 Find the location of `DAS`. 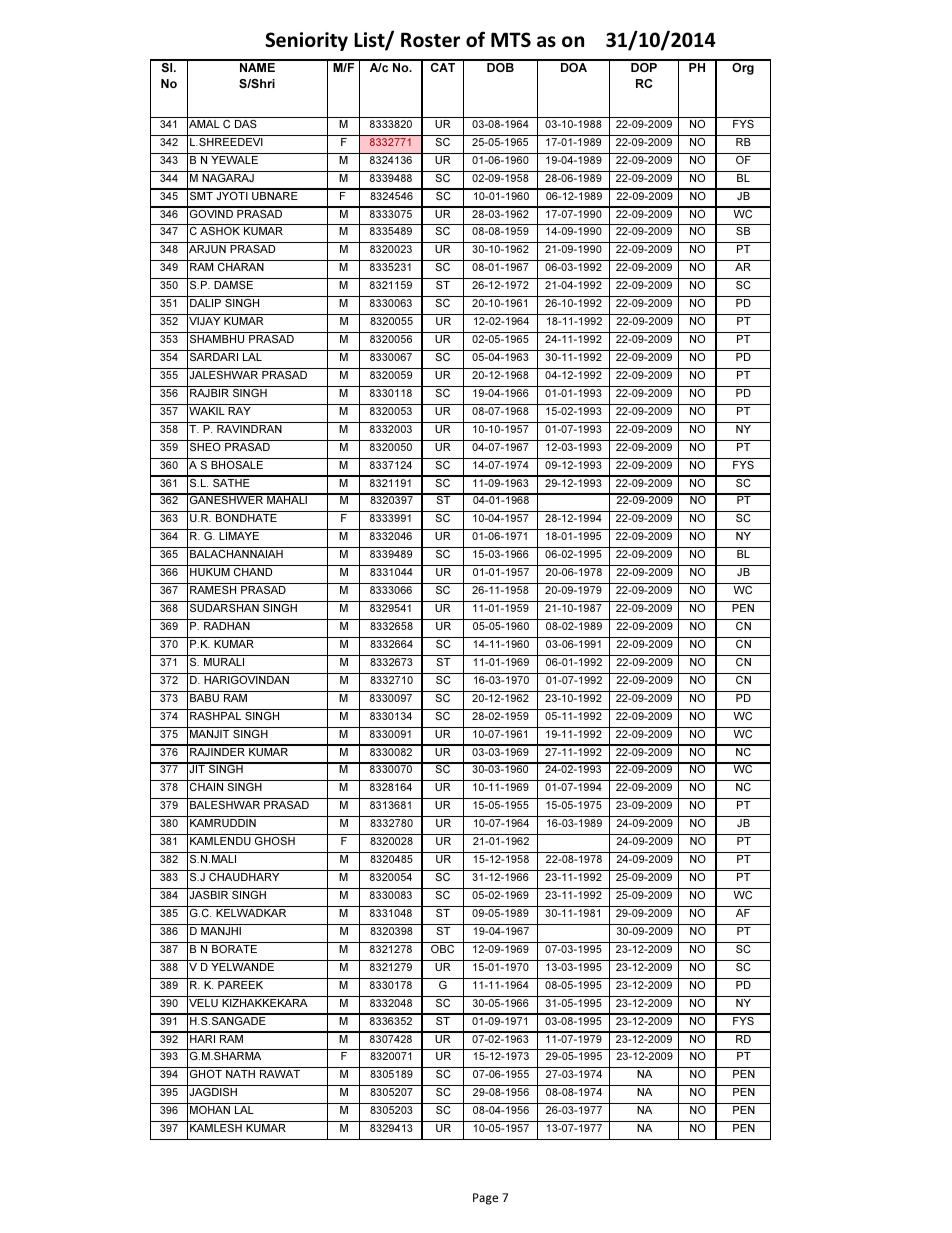

DAS is located at coordinates (246, 124).
